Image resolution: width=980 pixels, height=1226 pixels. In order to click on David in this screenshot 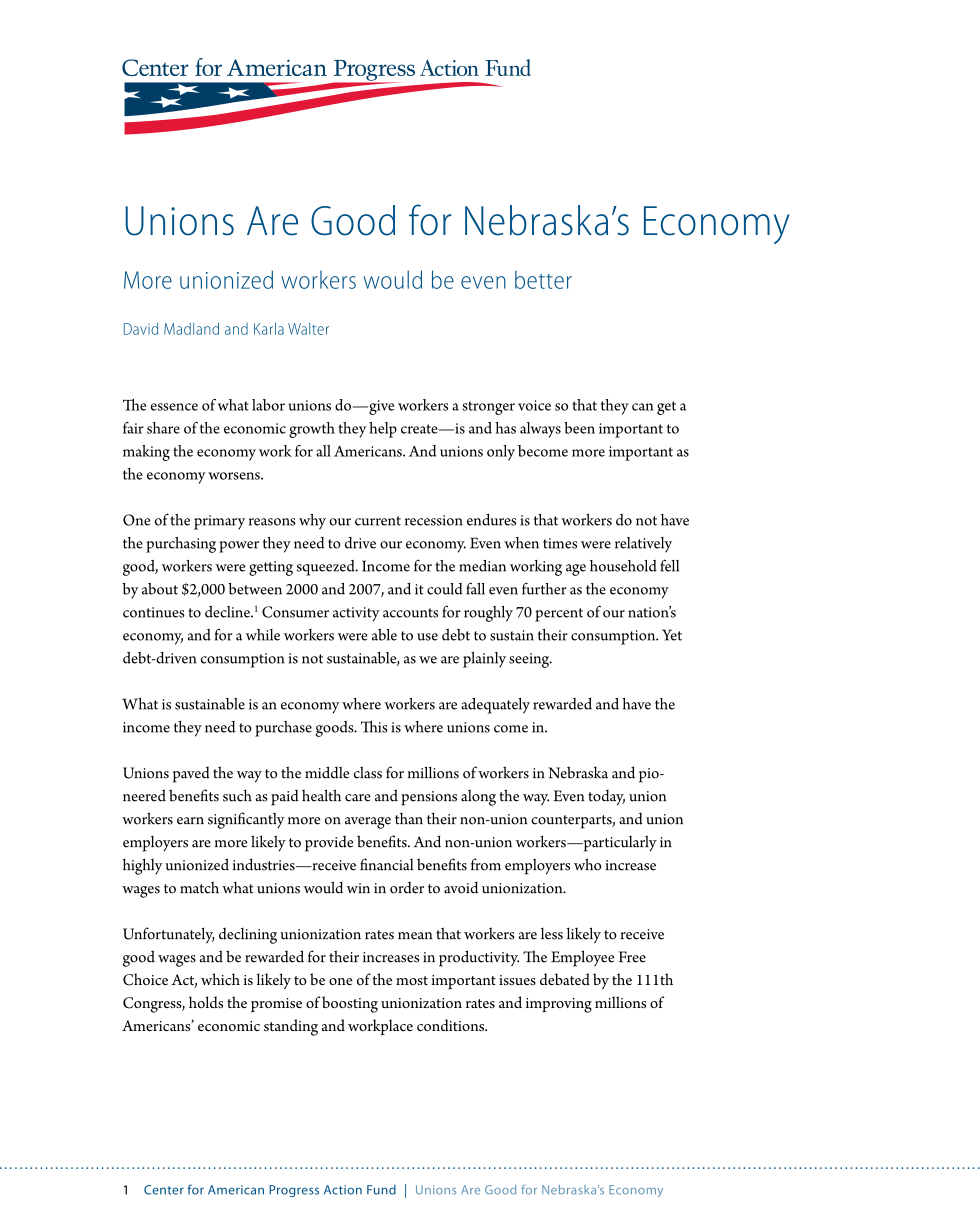, I will do `click(141, 329)`.
